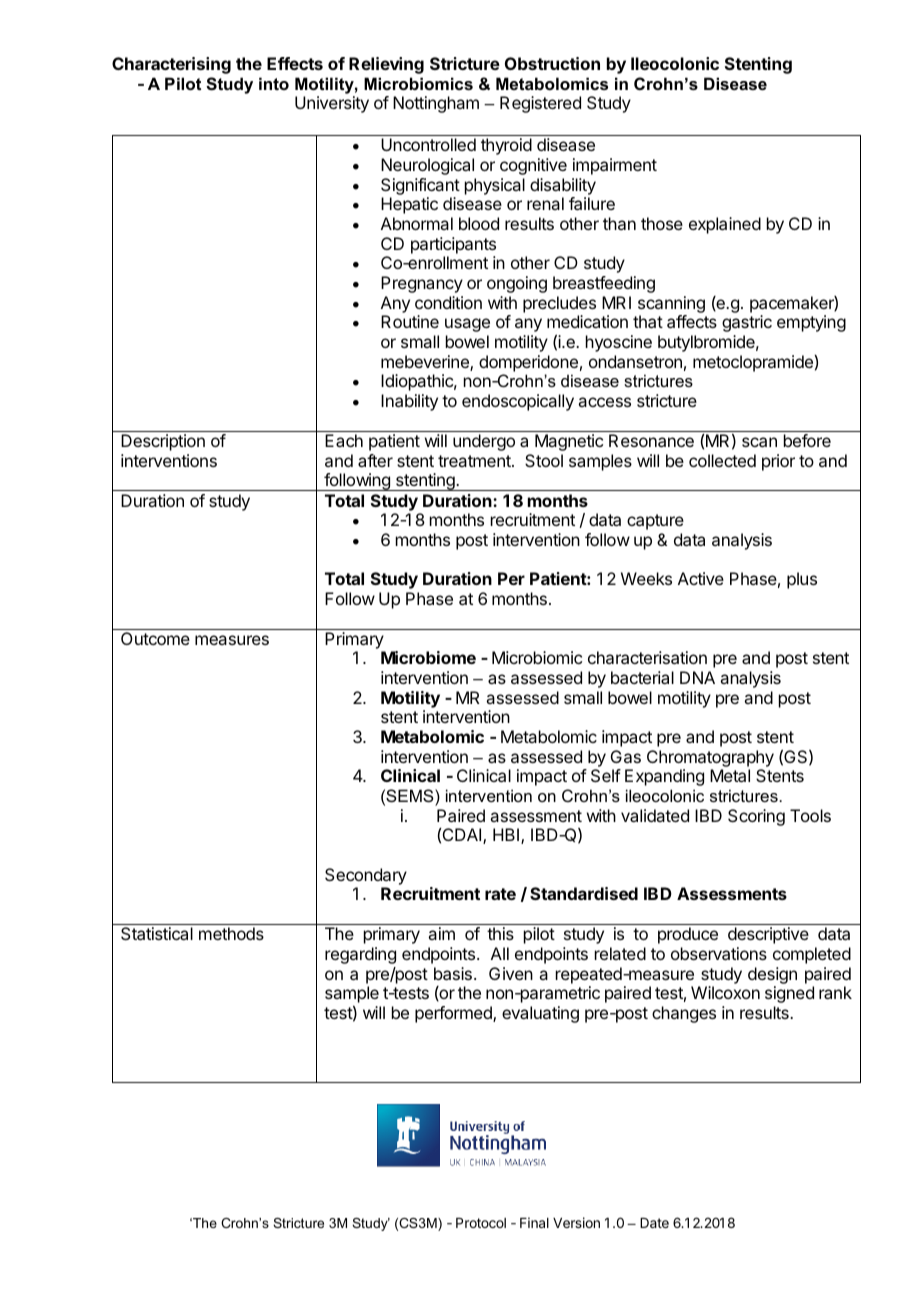 This page has height=1307, width=924. Describe the element at coordinates (475, 461) in the page. I see `treatment` at that location.
